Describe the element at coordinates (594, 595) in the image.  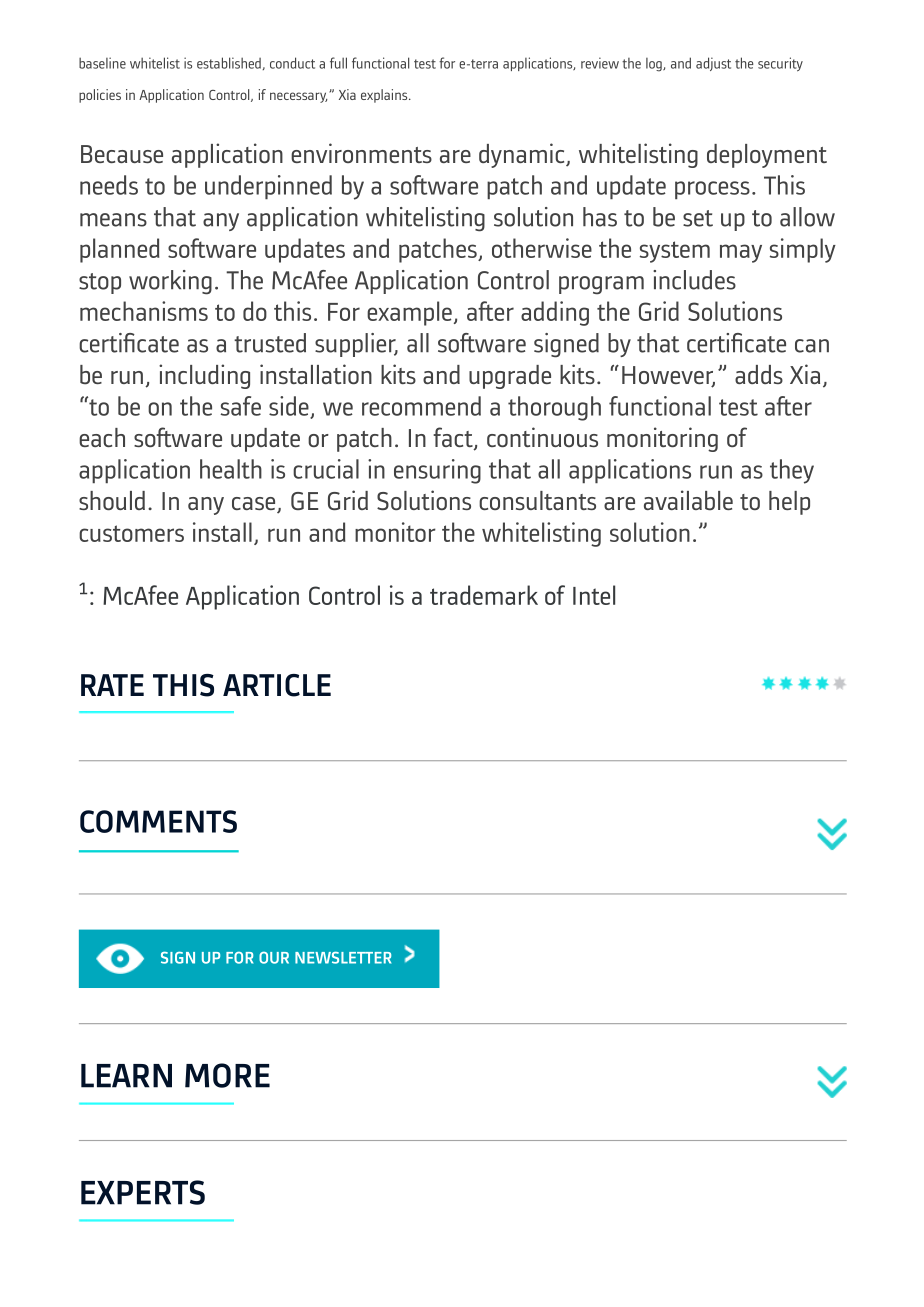
I see `Intel` at that location.
